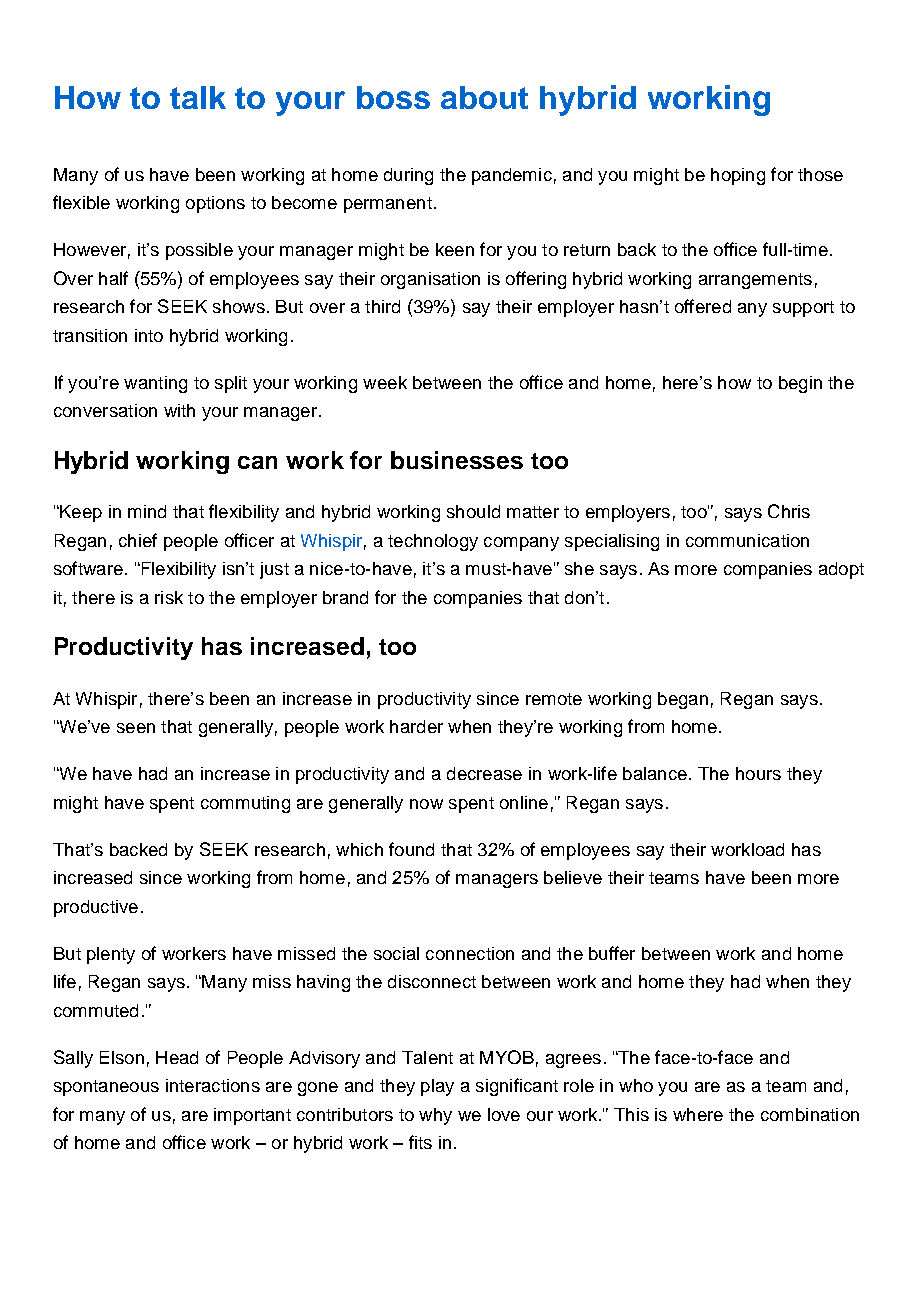 The image size is (924, 1308). What do you see at coordinates (484, 97) in the page?
I see `about` at bounding box center [484, 97].
